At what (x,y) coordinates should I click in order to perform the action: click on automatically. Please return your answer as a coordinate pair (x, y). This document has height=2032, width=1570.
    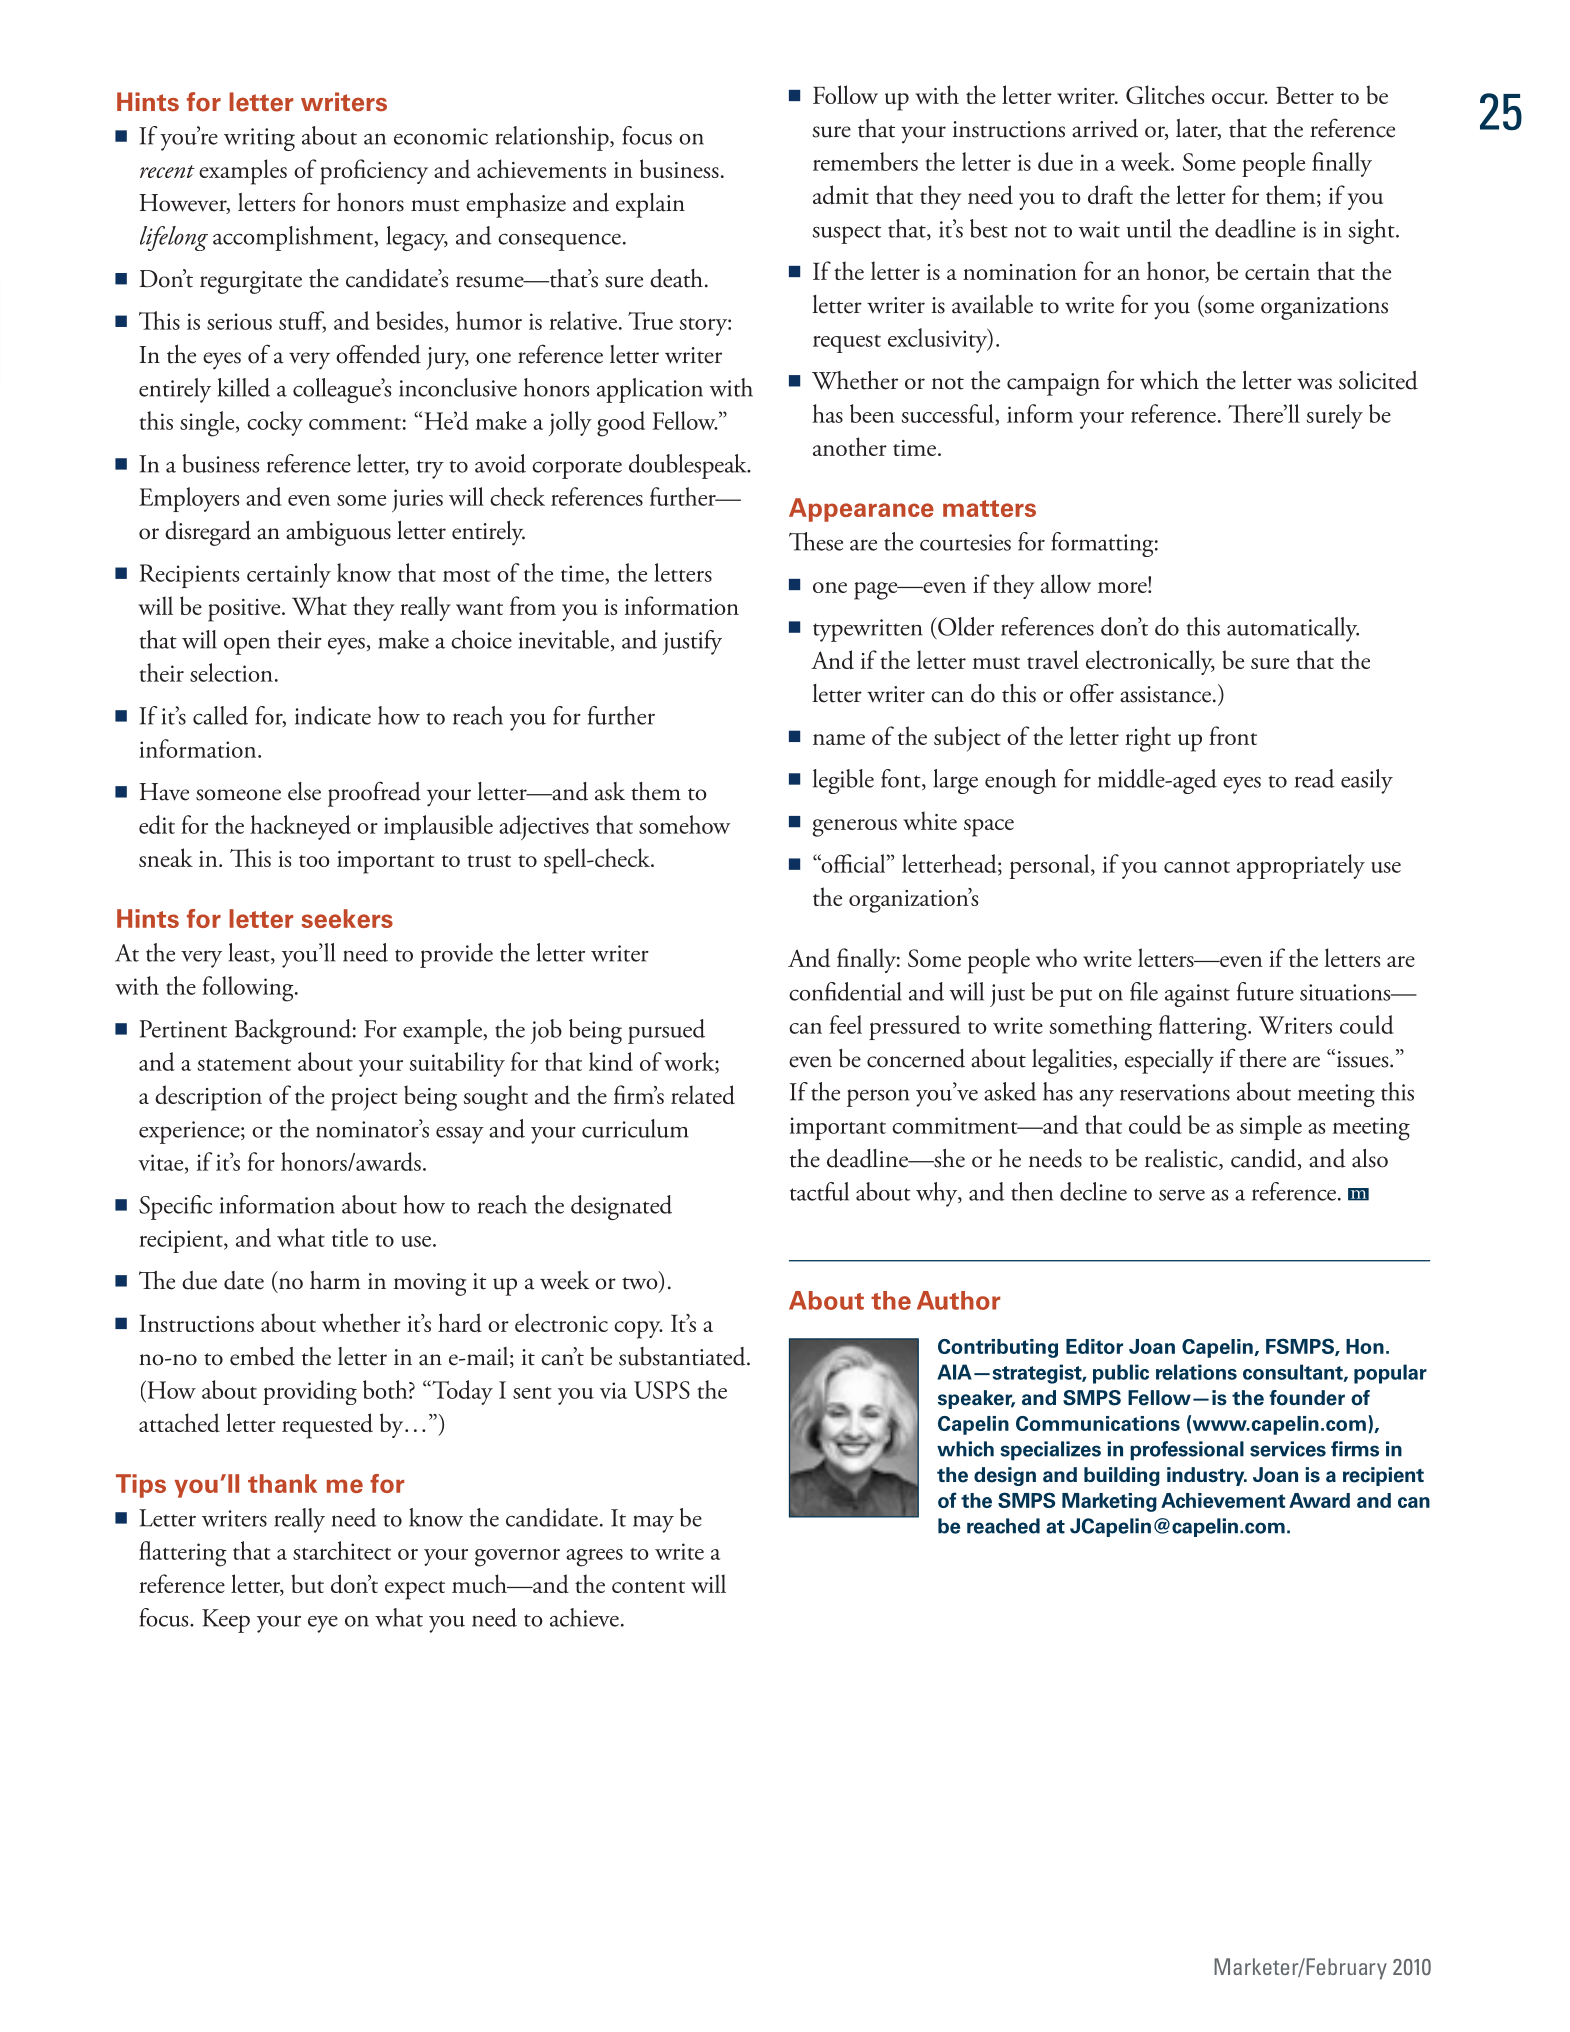
    Looking at the image, I should click on (1293, 629).
